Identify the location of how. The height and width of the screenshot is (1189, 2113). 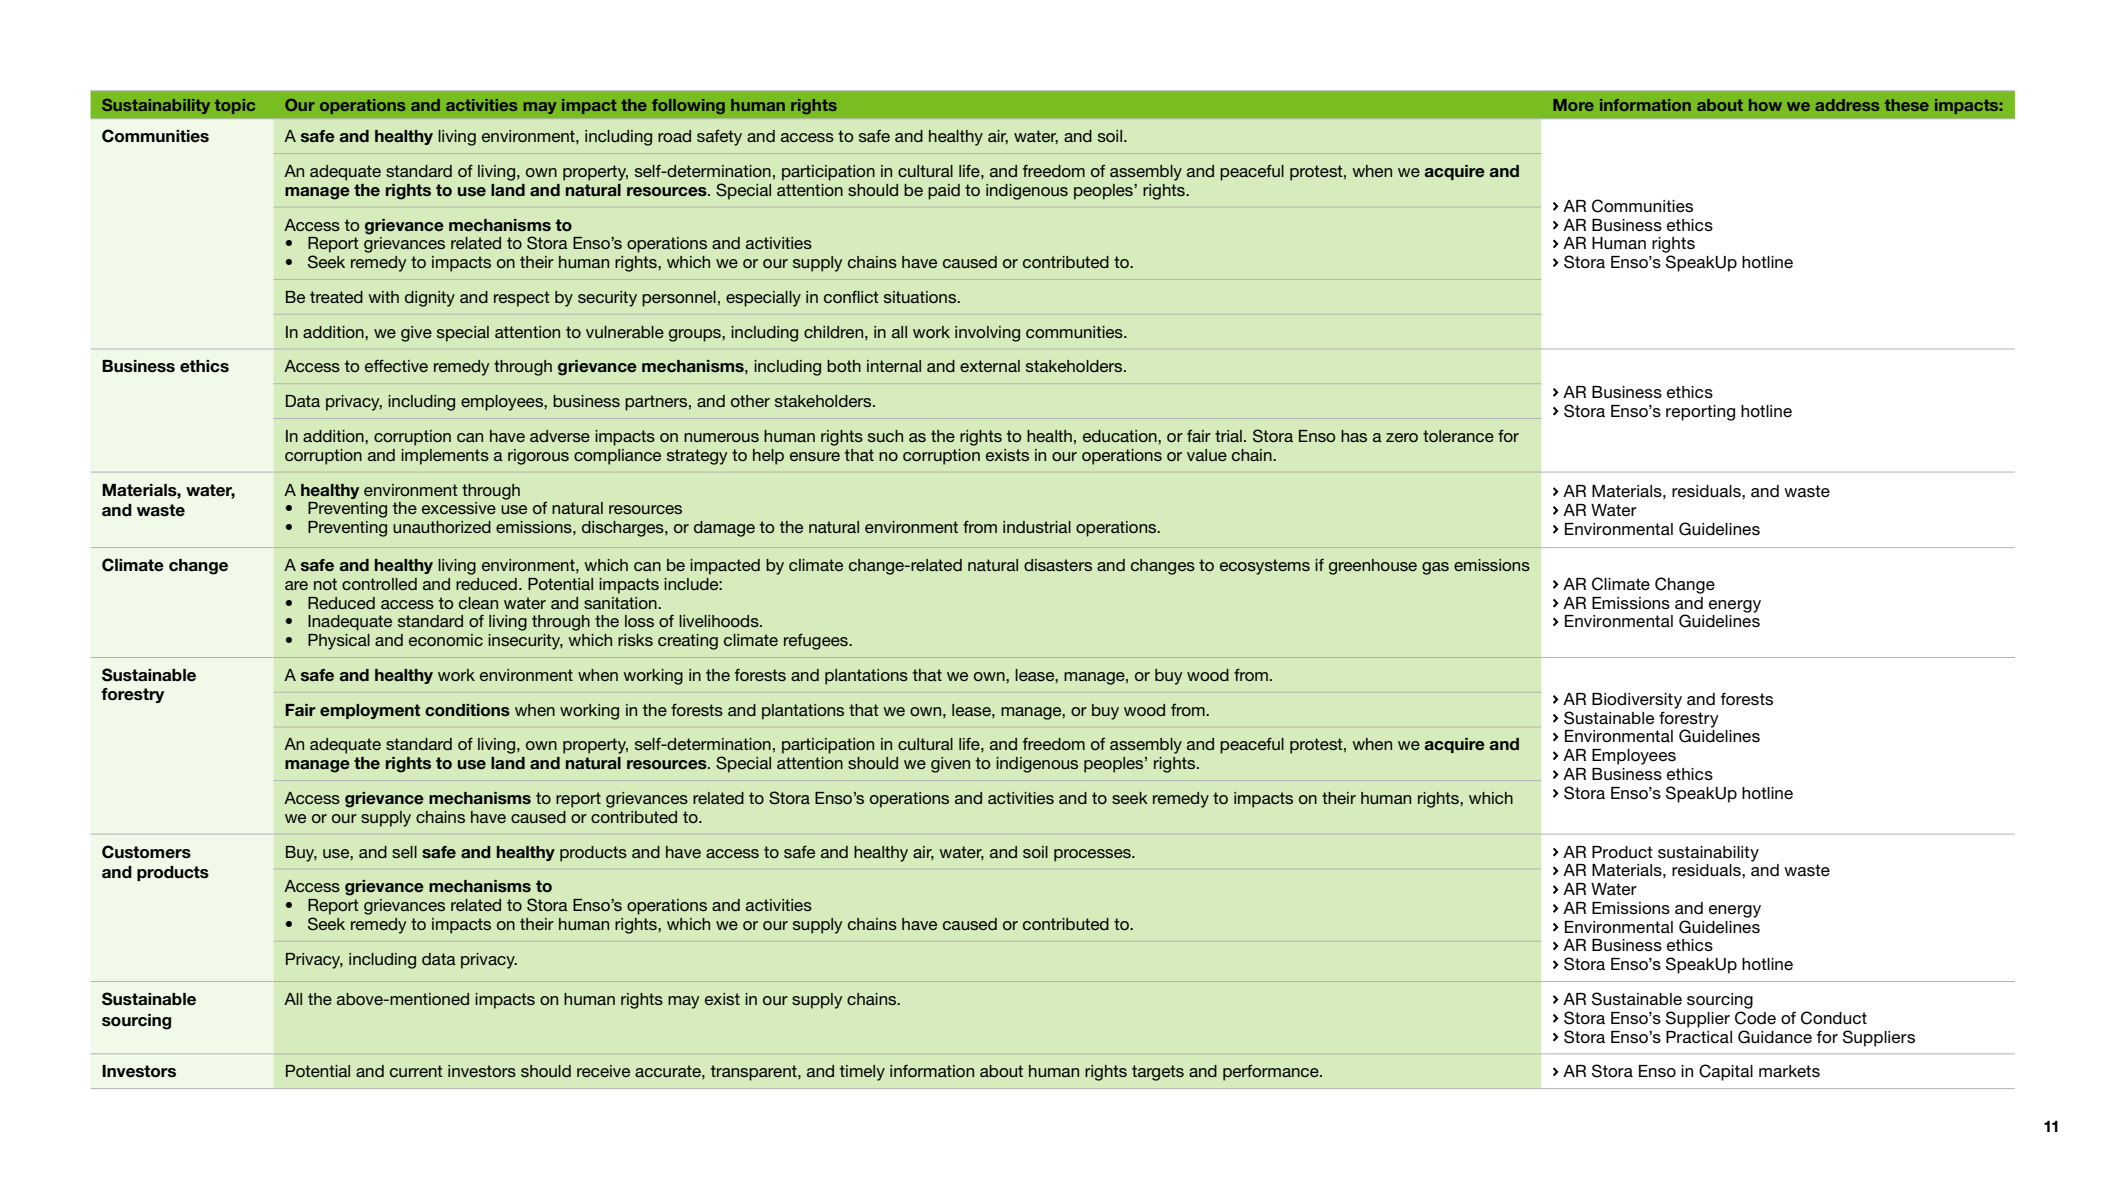
(1765, 105).
